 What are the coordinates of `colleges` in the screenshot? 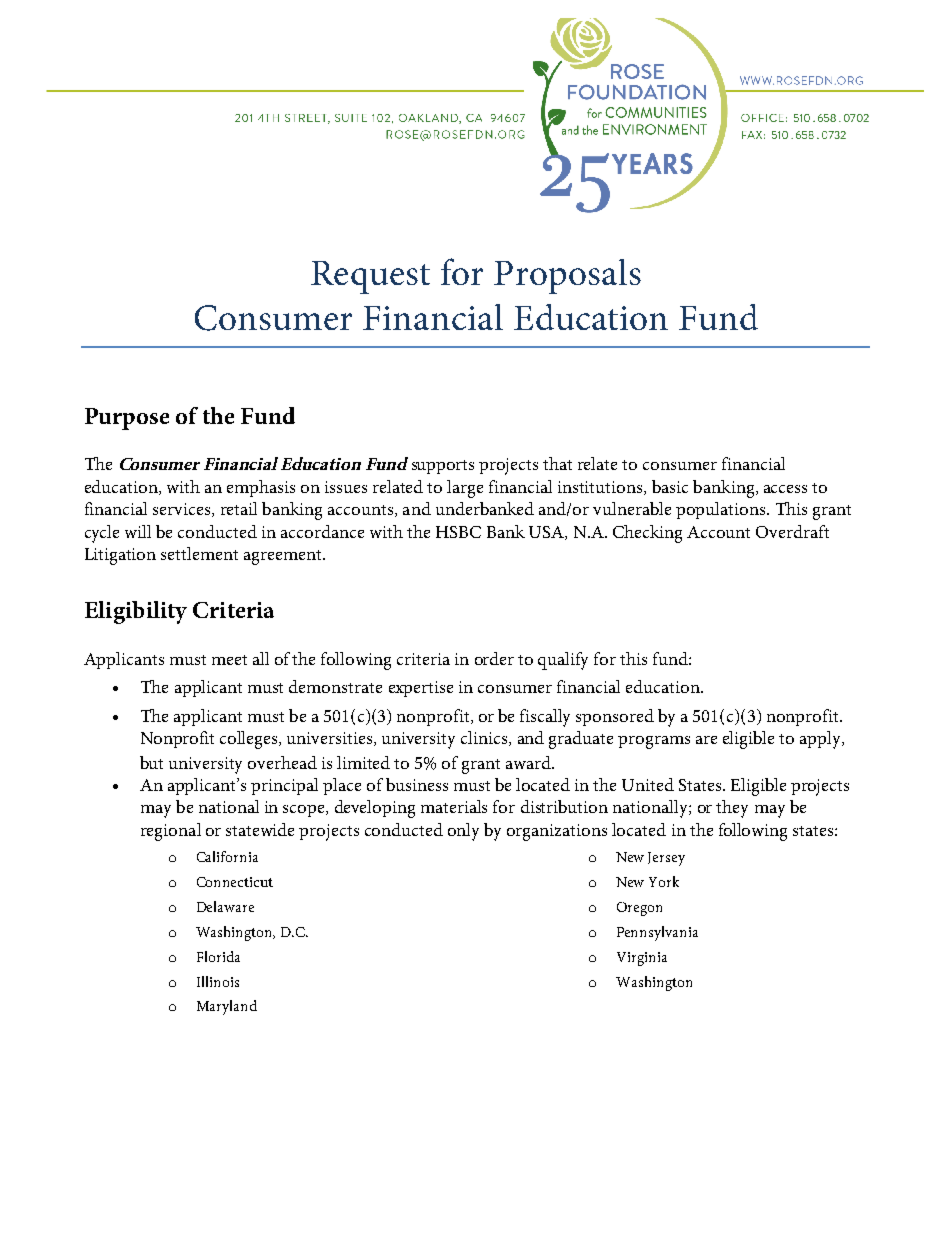 It's located at (250, 740).
